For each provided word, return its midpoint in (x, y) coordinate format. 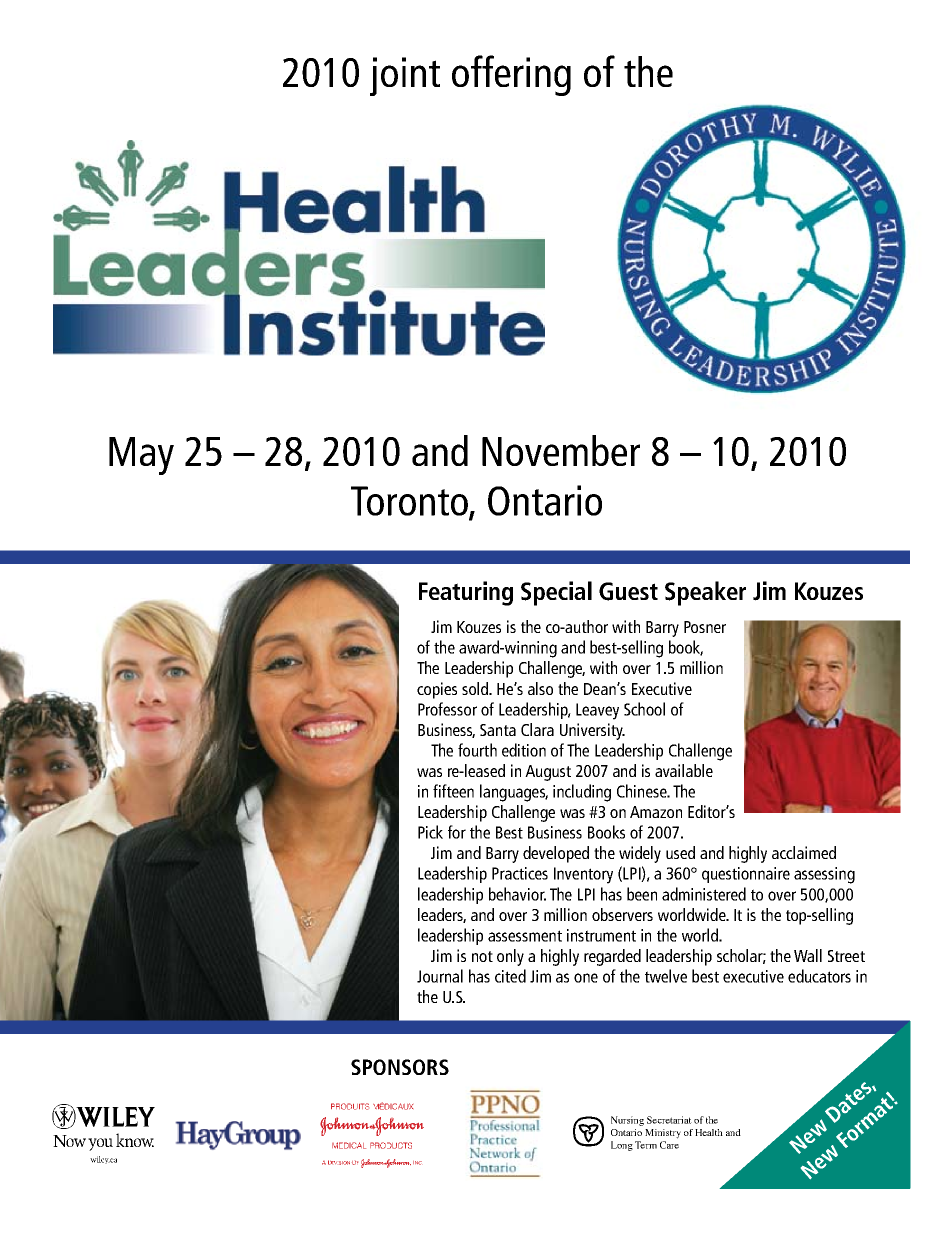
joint (405, 76)
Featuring (466, 593)
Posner (705, 627)
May (141, 456)
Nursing (627, 1121)
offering (511, 75)
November (561, 450)
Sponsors (400, 1067)
